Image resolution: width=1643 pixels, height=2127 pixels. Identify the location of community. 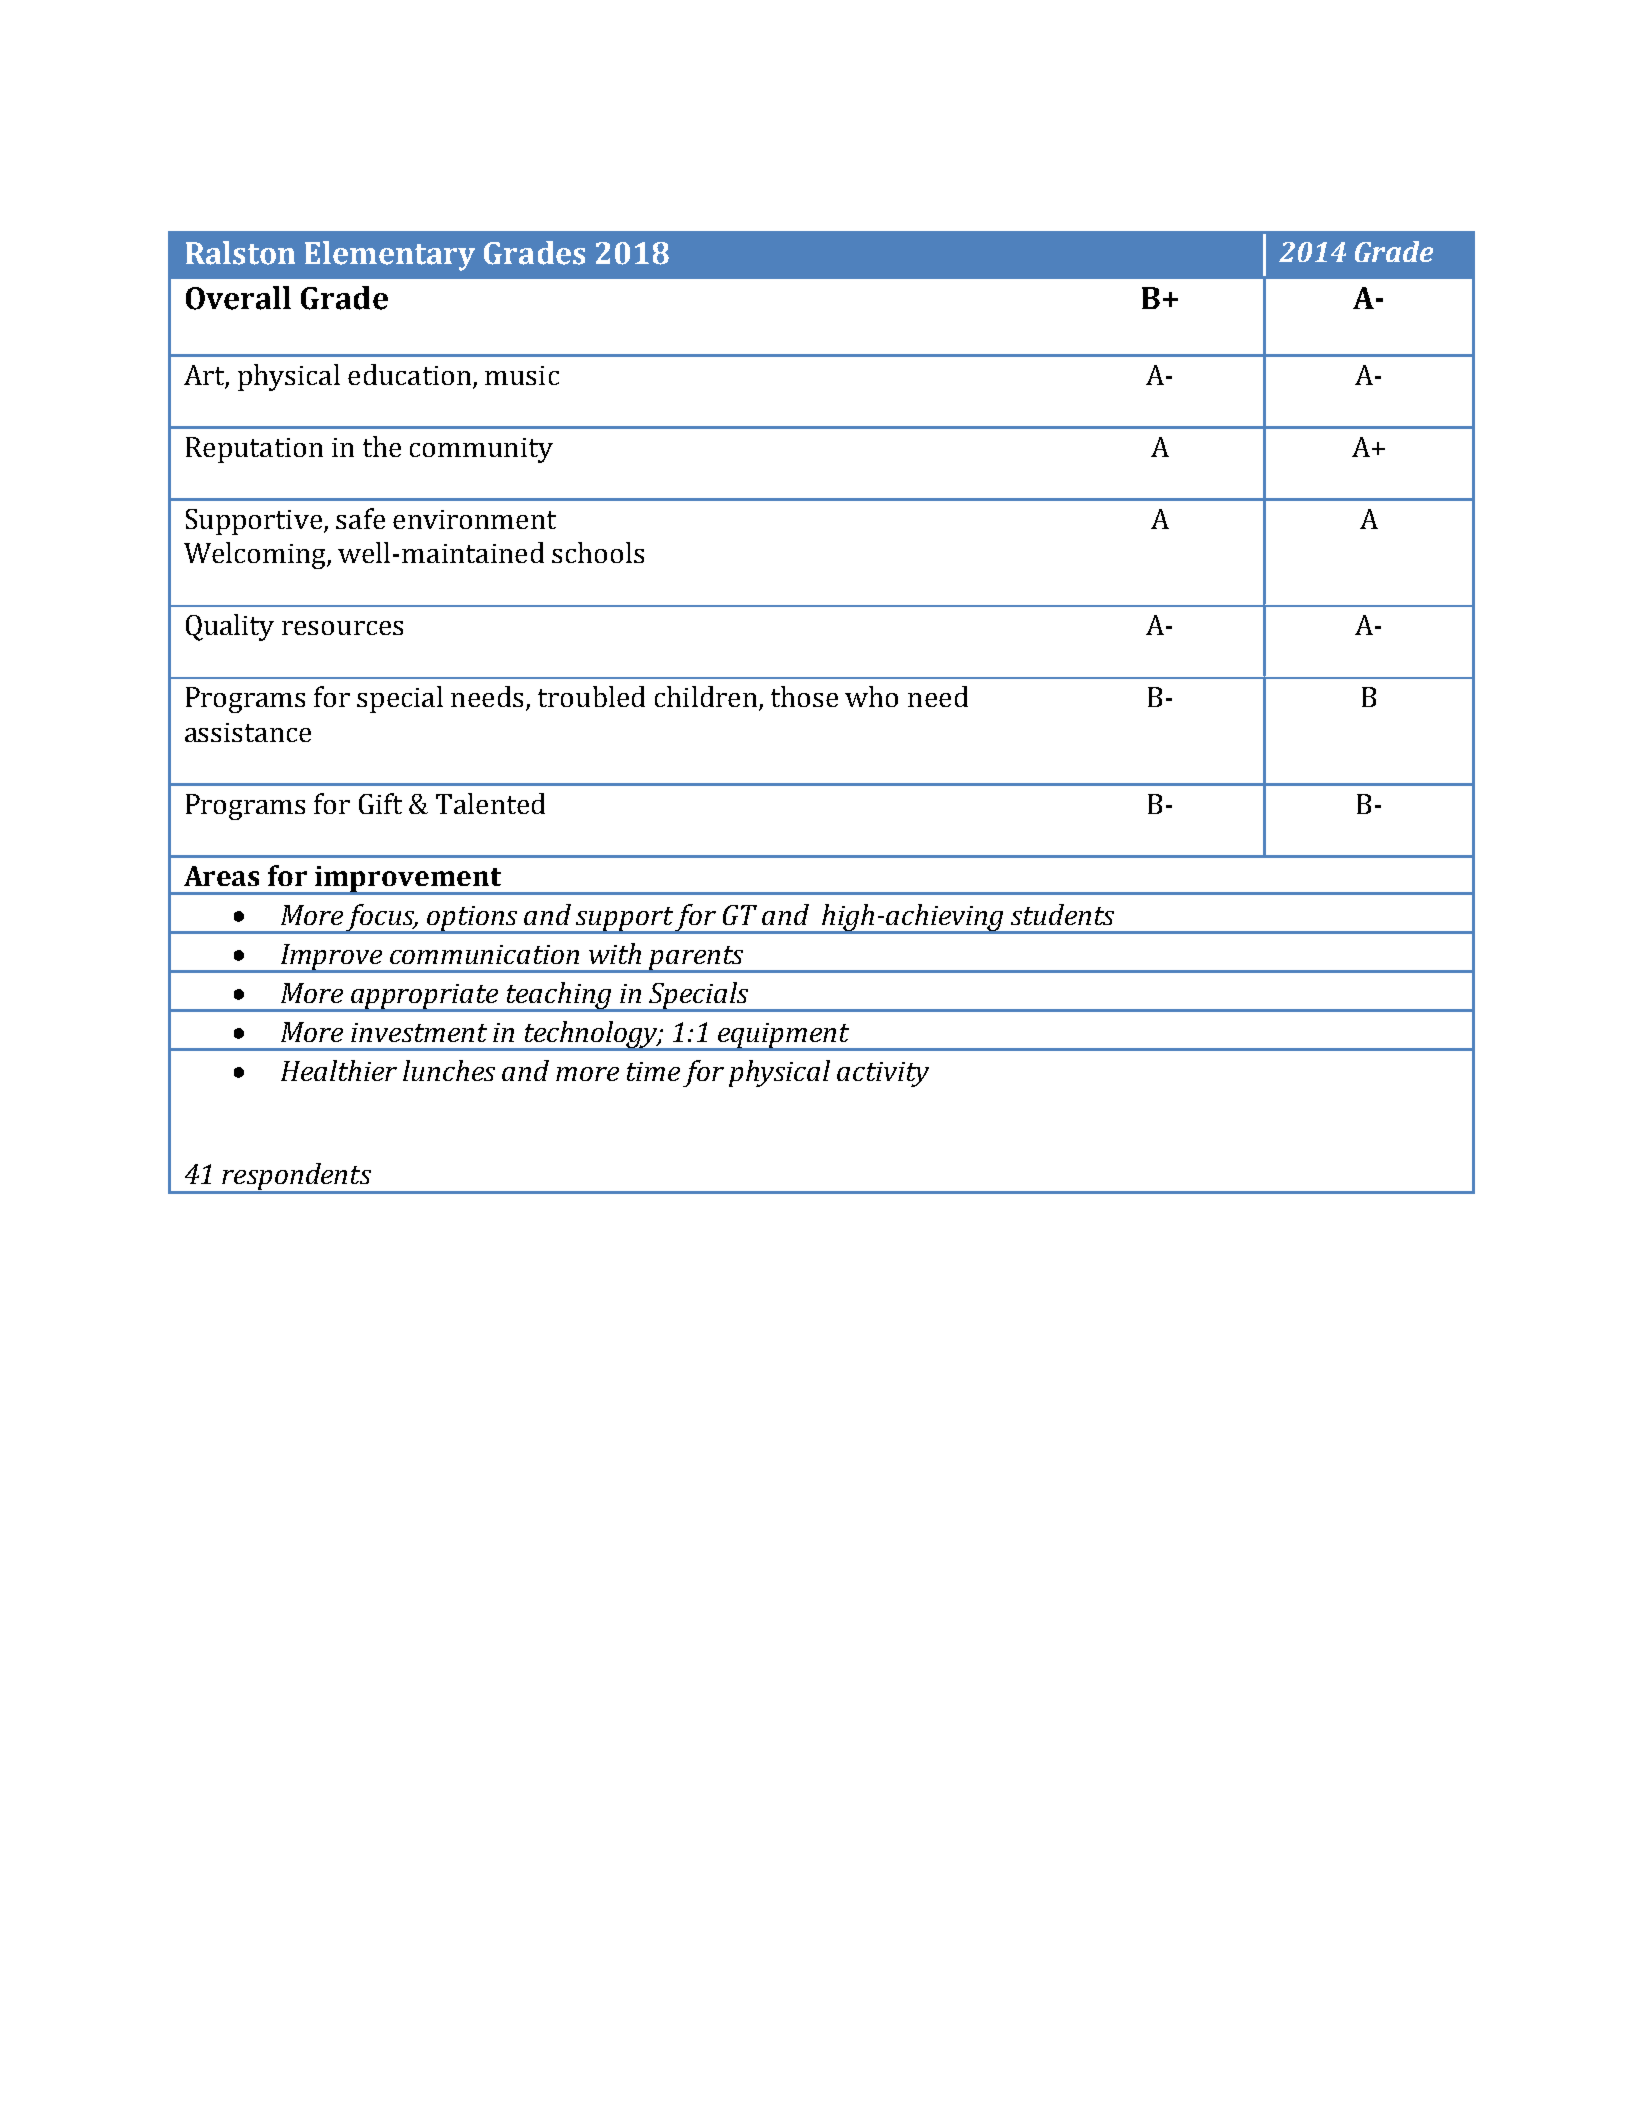
(481, 450).
